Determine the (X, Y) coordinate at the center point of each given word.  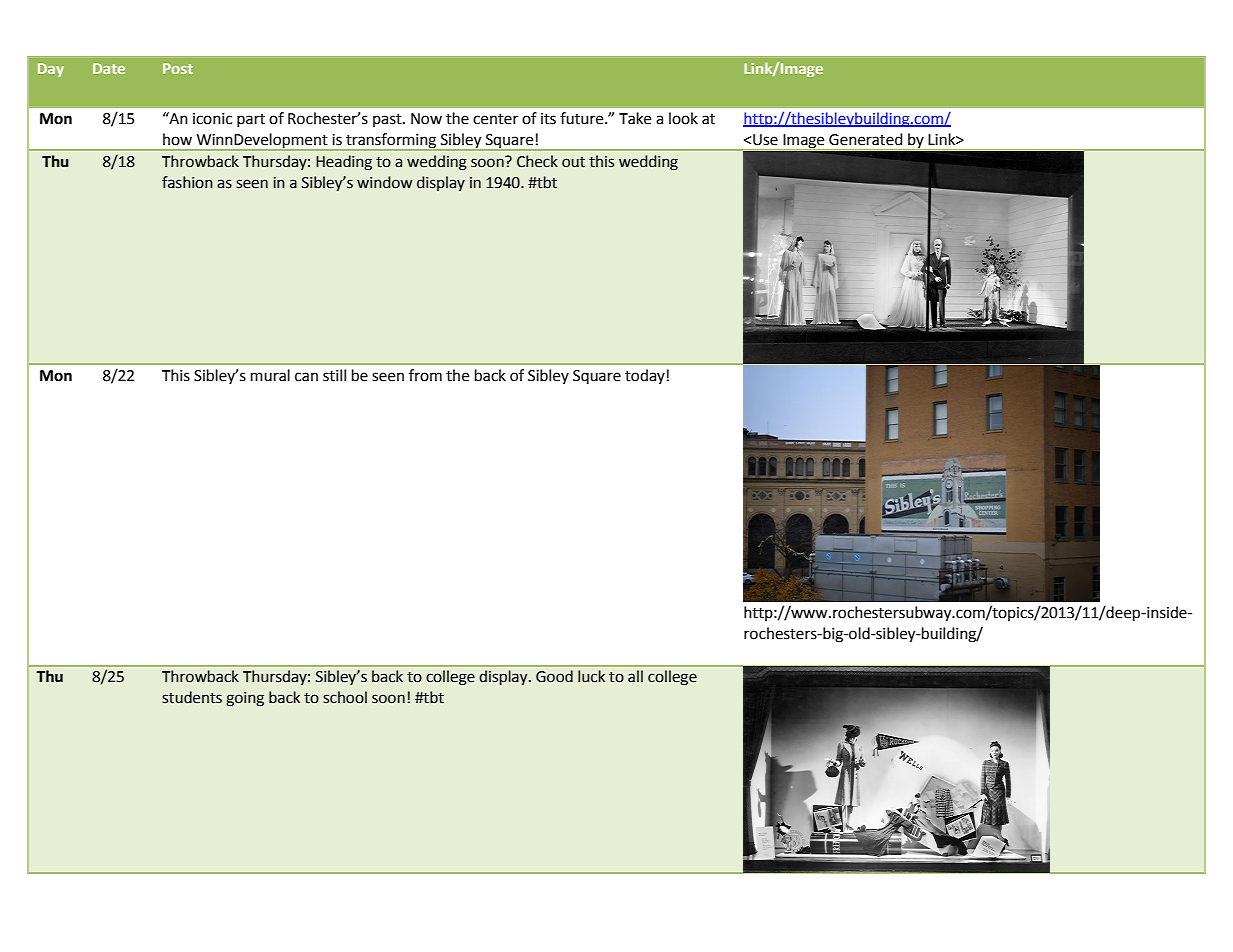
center (495, 119)
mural (270, 375)
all (635, 676)
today (645, 376)
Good (554, 676)
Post (178, 68)
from (425, 375)
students (192, 697)
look (683, 118)
